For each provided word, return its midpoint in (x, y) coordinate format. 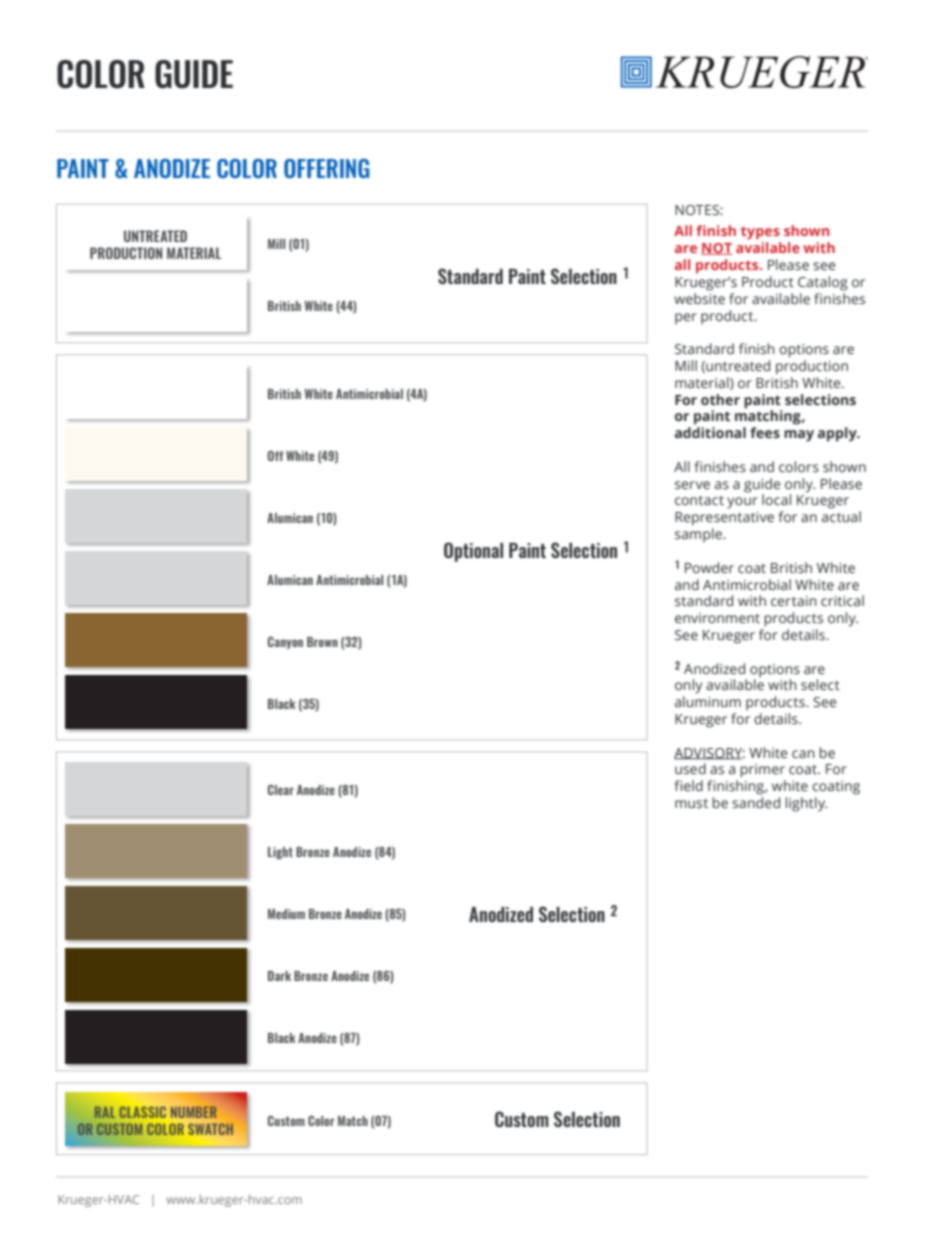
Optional (473, 552)
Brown (322, 642)
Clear (281, 790)
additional (710, 432)
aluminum (708, 701)
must (691, 803)
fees (765, 432)
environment (717, 618)
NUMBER (194, 1112)
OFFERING (326, 168)
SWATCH (210, 1129)
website (699, 298)
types (760, 233)
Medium (286, 914)
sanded (756, 802)
